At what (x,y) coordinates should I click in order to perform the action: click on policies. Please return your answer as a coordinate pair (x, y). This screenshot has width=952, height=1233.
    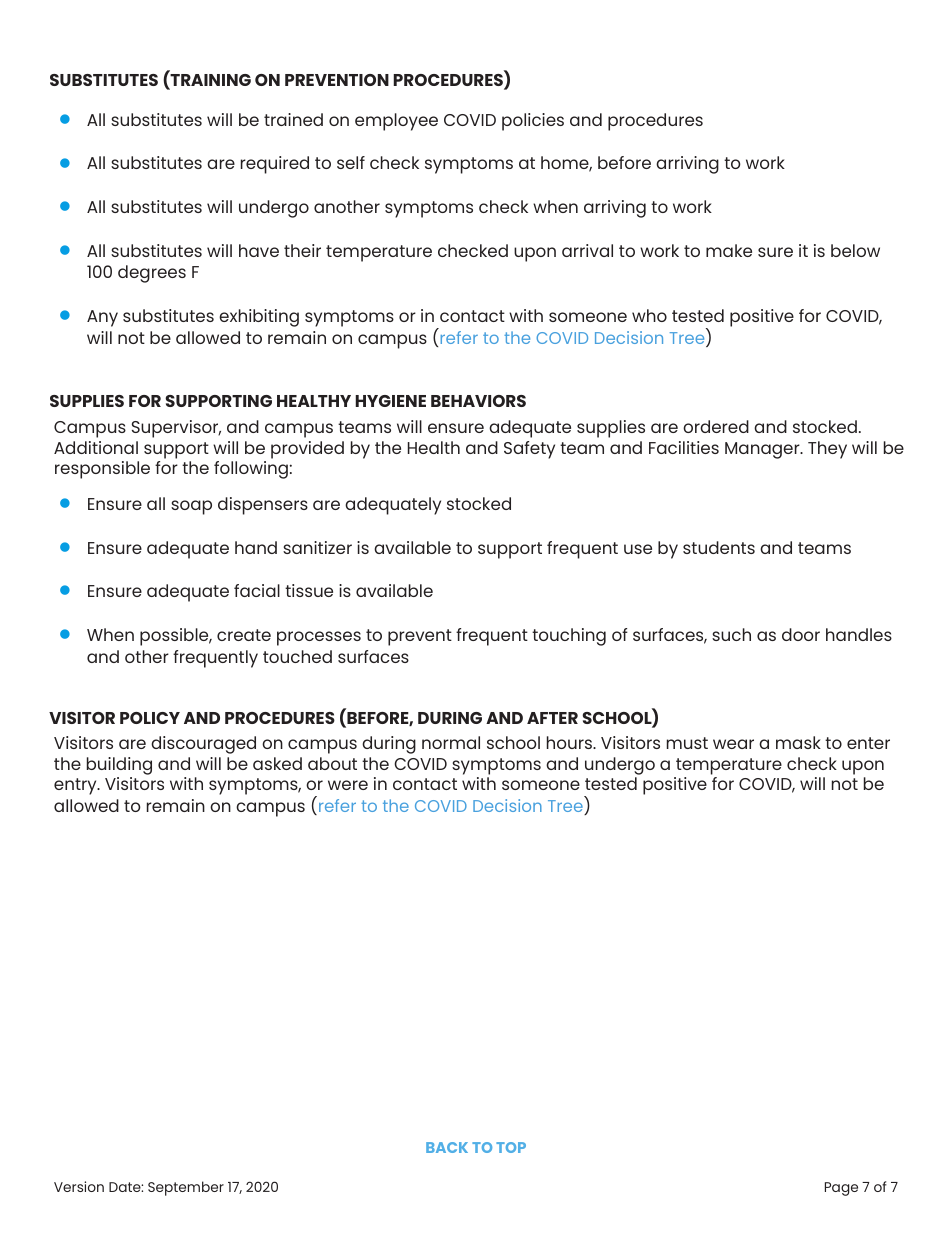
    Looking at the image, I should click on (533, 122).
